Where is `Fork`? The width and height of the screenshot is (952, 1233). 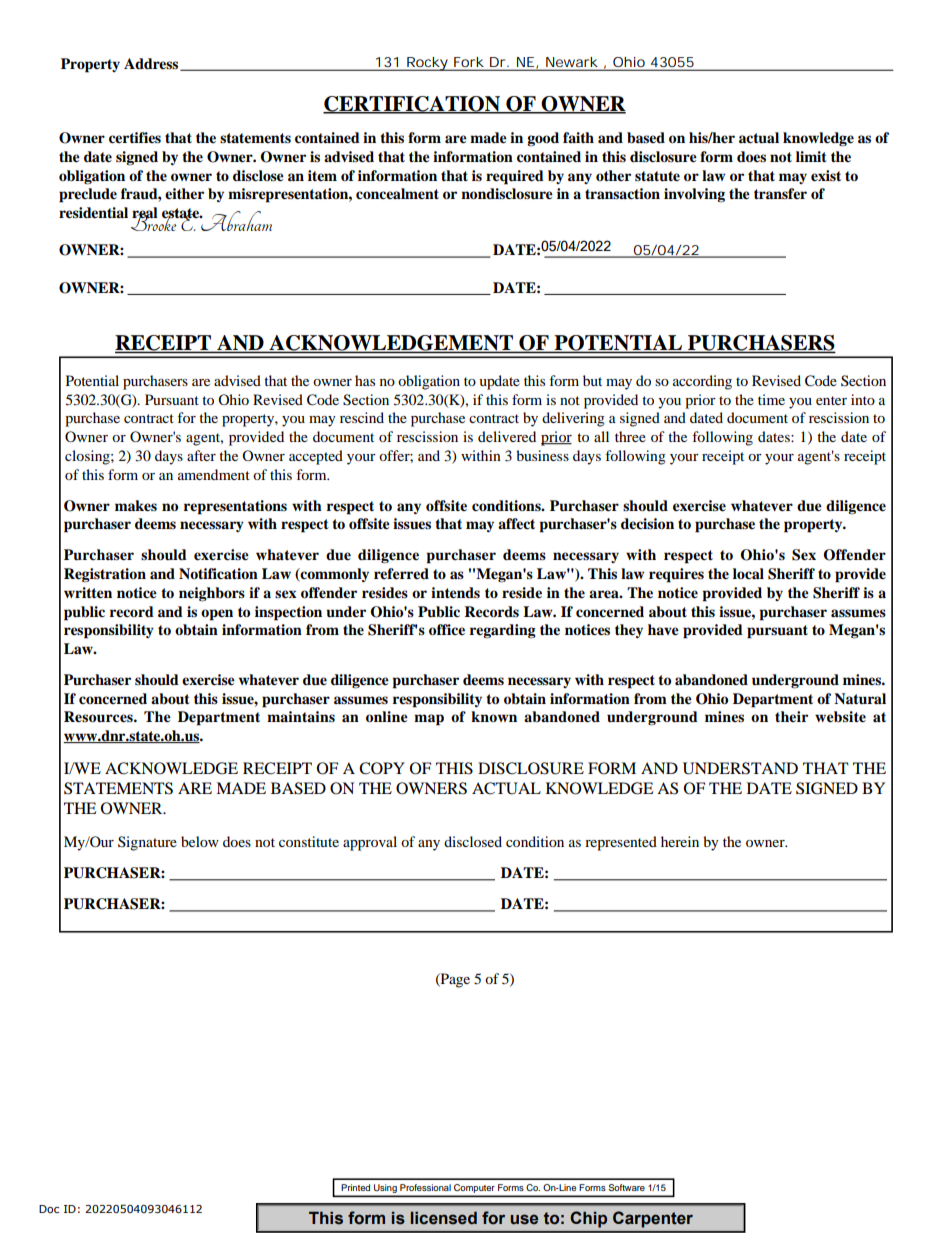 Fork is located at coordinates (469, 62).
